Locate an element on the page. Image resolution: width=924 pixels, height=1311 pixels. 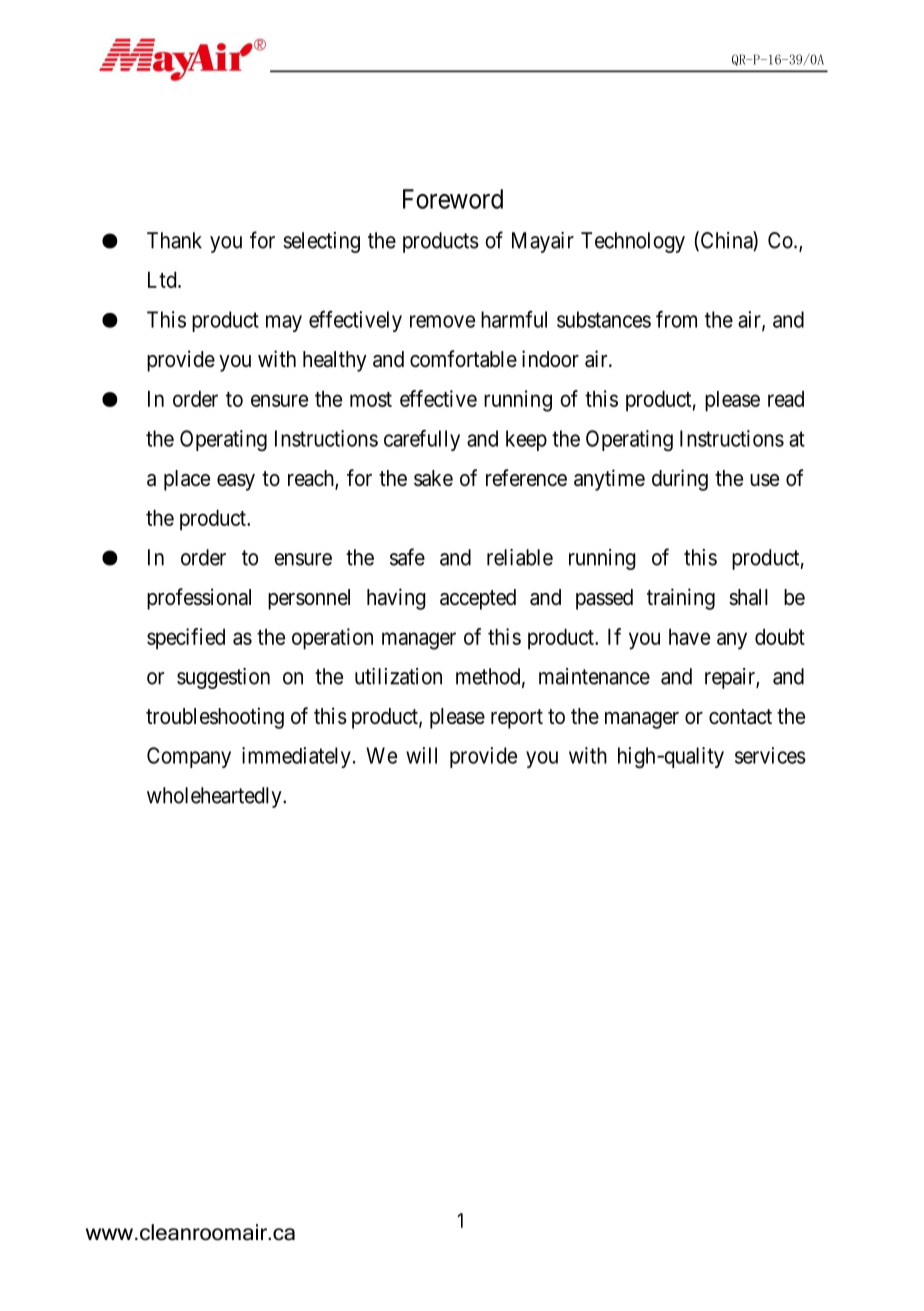
keep is located at coordinates (526, 440).
